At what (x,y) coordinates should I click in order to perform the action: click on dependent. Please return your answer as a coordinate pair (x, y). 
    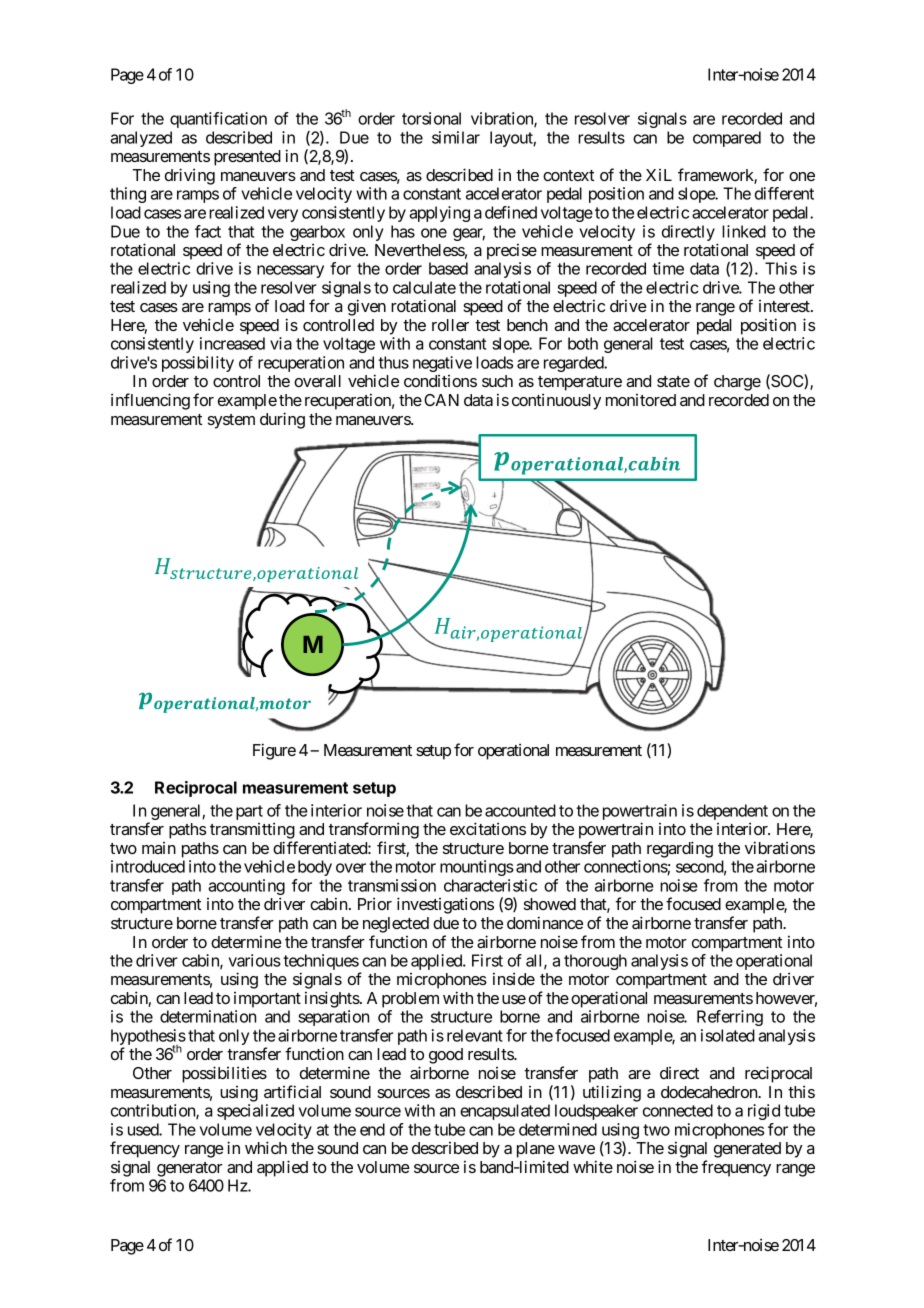
    Looking at the image, I should click on (732, 813).
